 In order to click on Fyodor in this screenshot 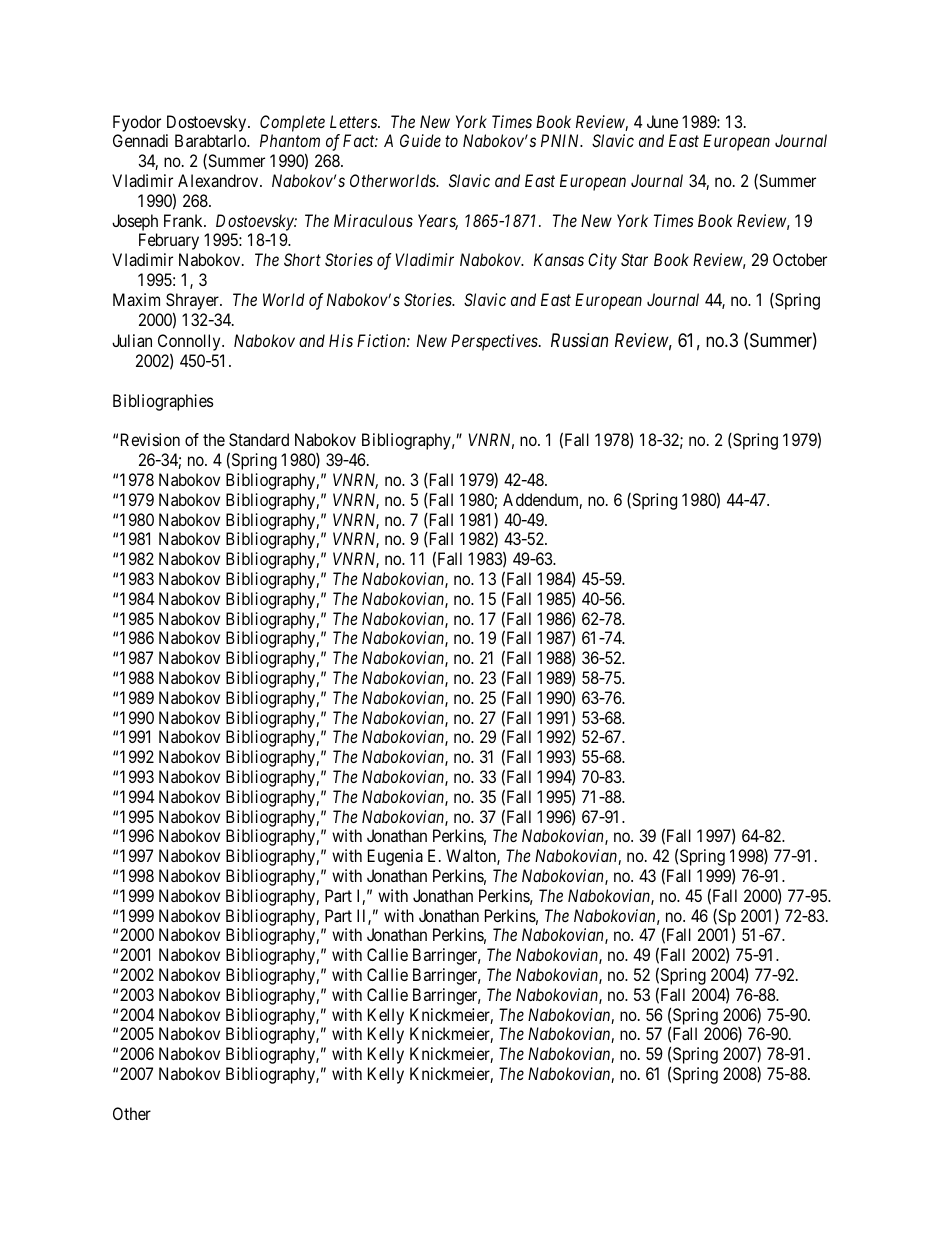, I will do `click(137, 123)`.
